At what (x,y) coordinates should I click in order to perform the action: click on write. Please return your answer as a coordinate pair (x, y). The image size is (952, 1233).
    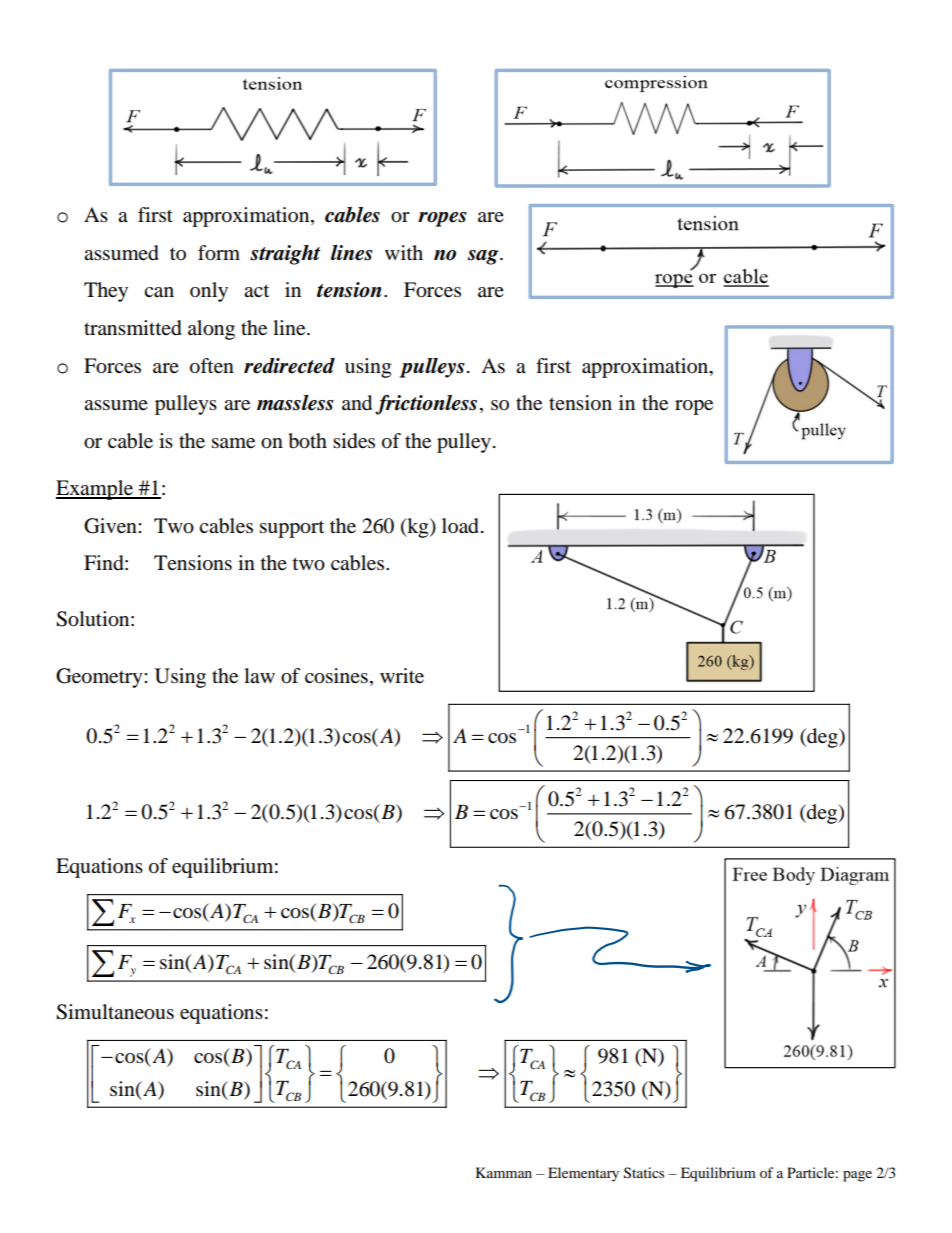
    Looking at the image, I should click on (402, 676).
